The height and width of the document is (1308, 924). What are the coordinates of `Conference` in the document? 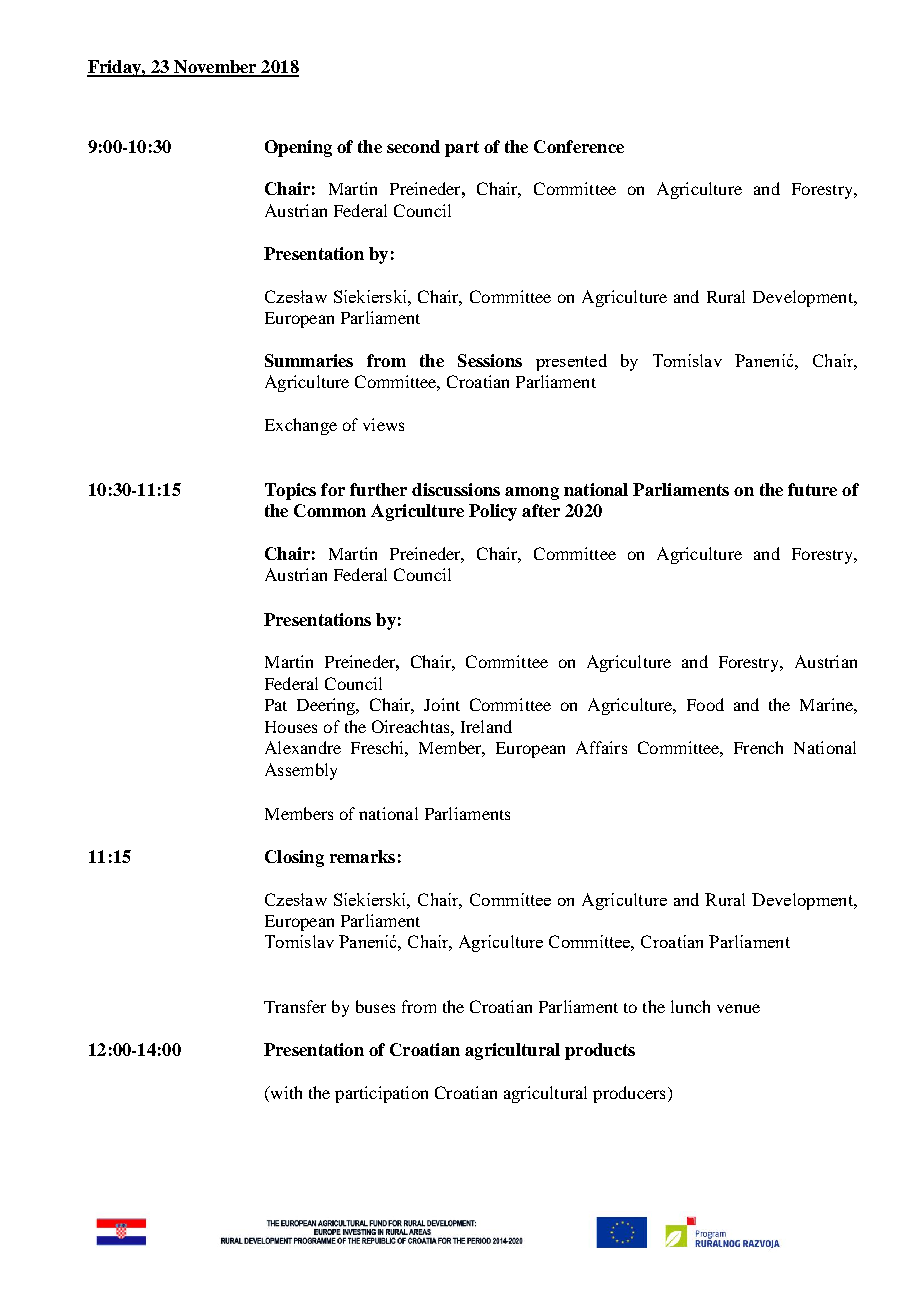 It's located at (579, 146).
